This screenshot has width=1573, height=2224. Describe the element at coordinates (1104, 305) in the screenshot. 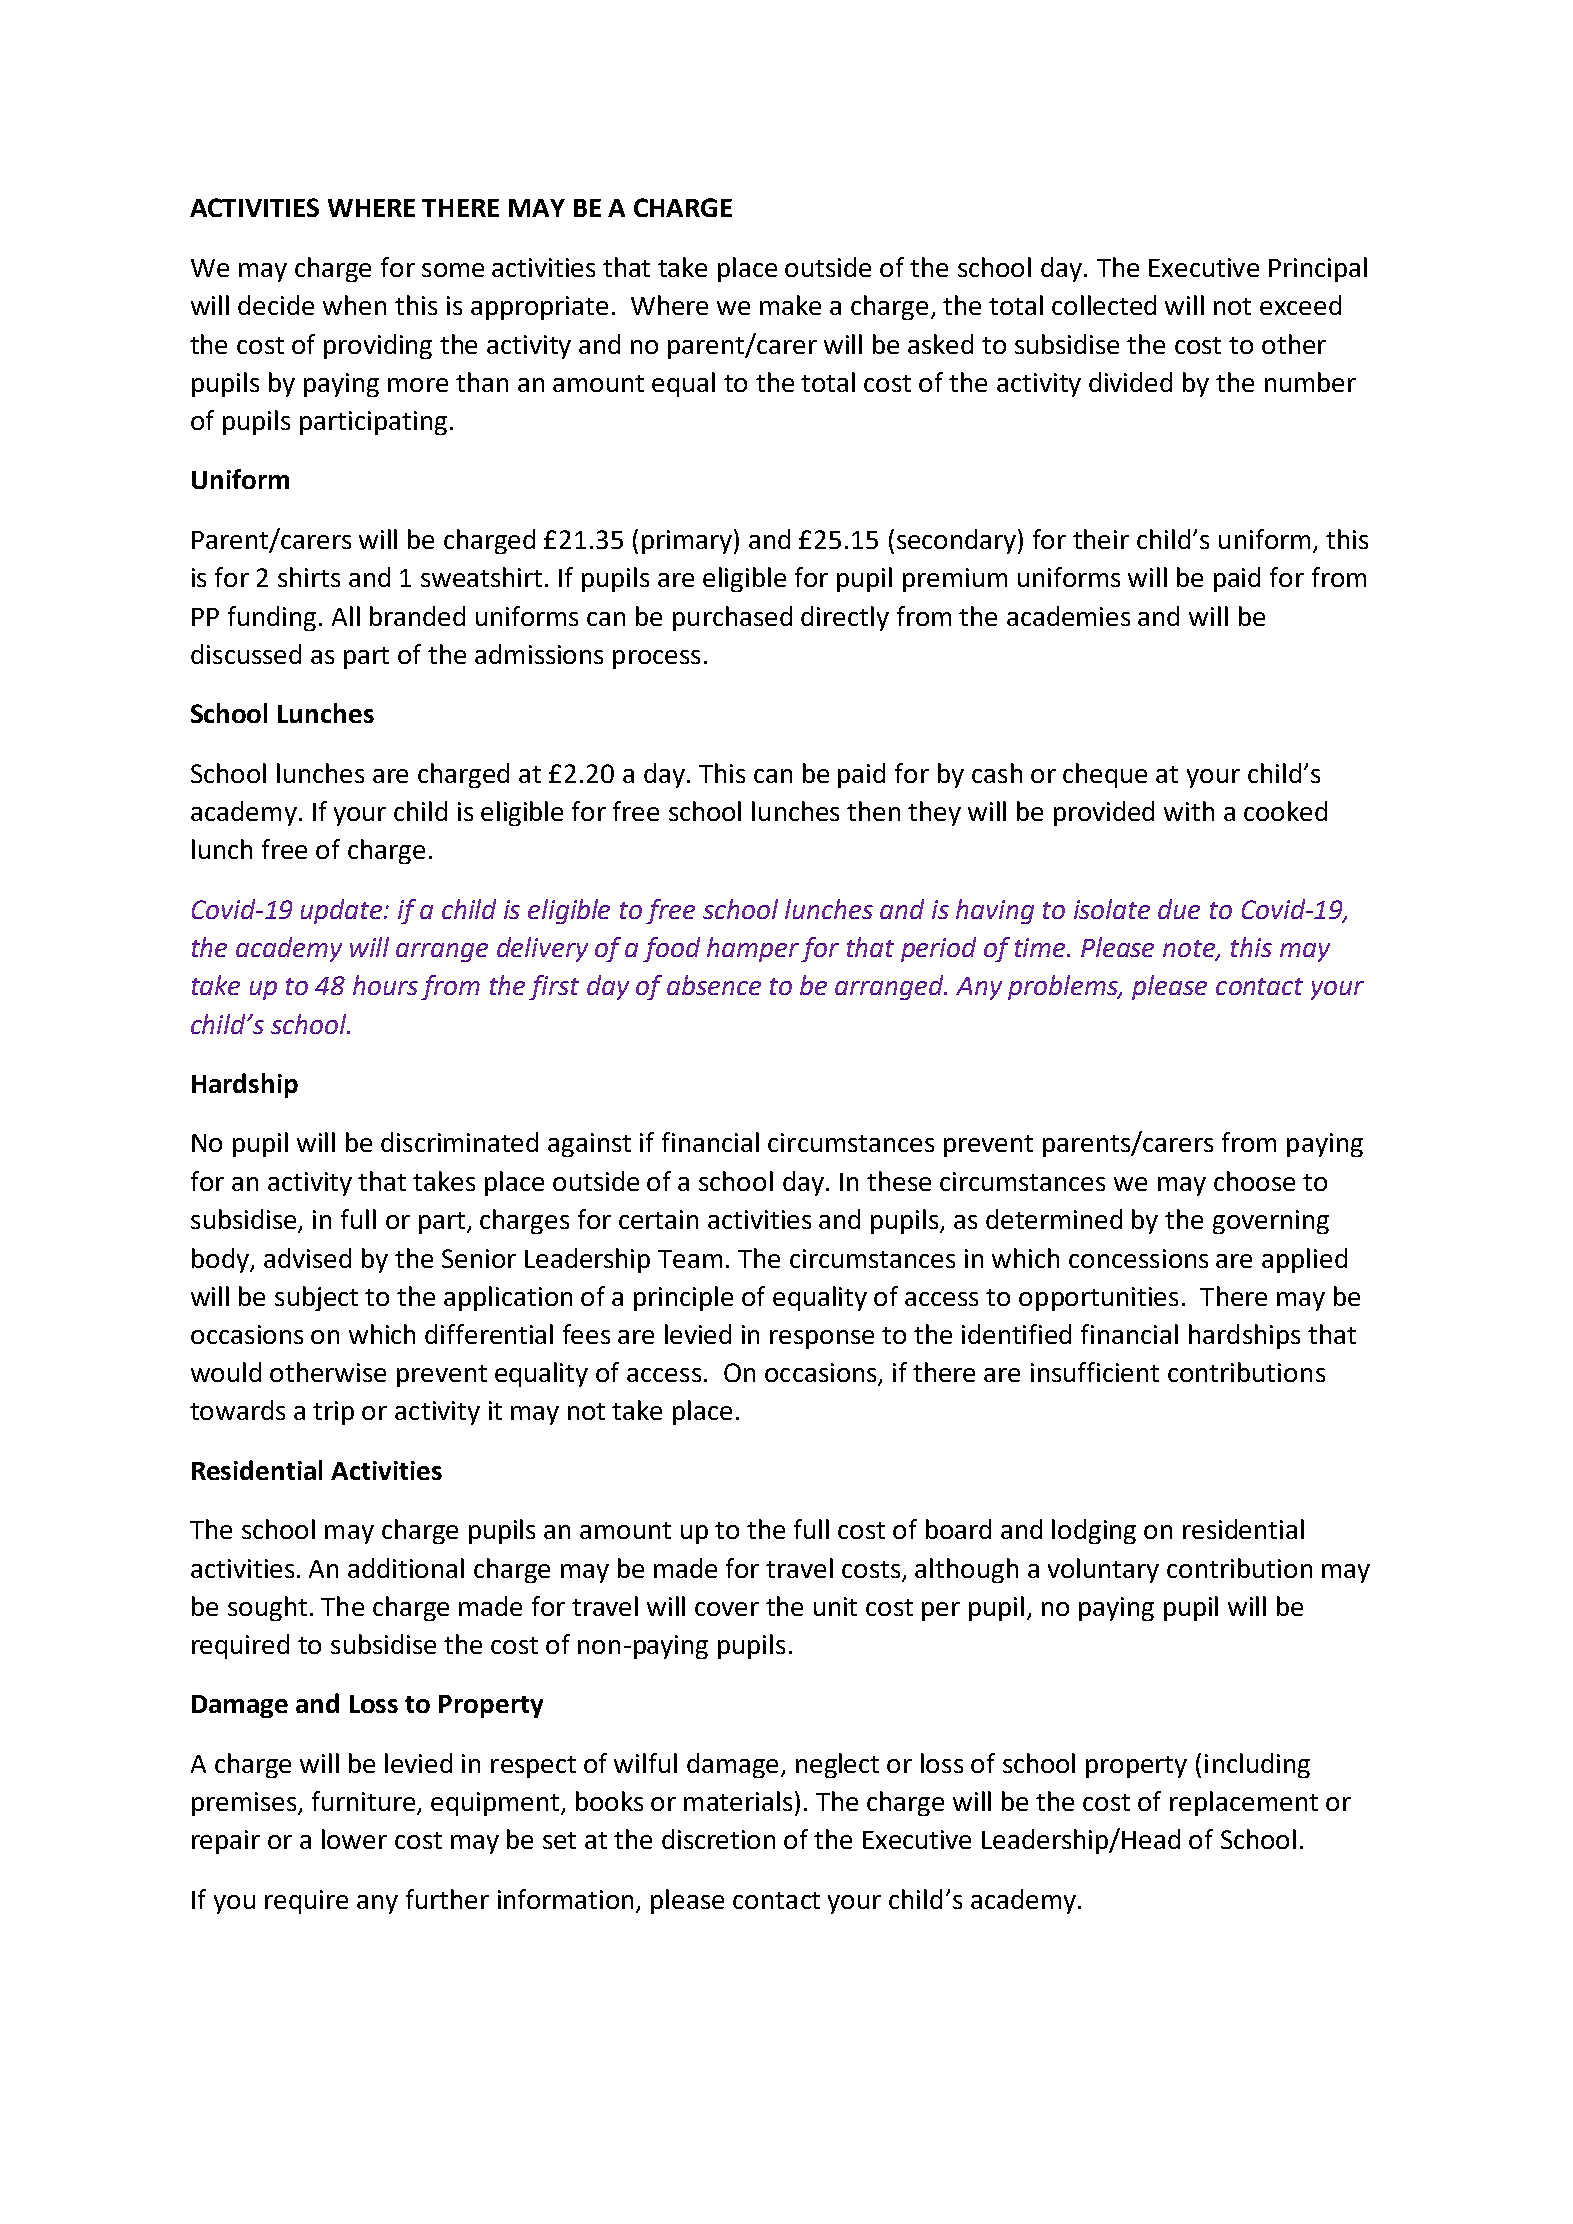

I see `collected` at that location.
